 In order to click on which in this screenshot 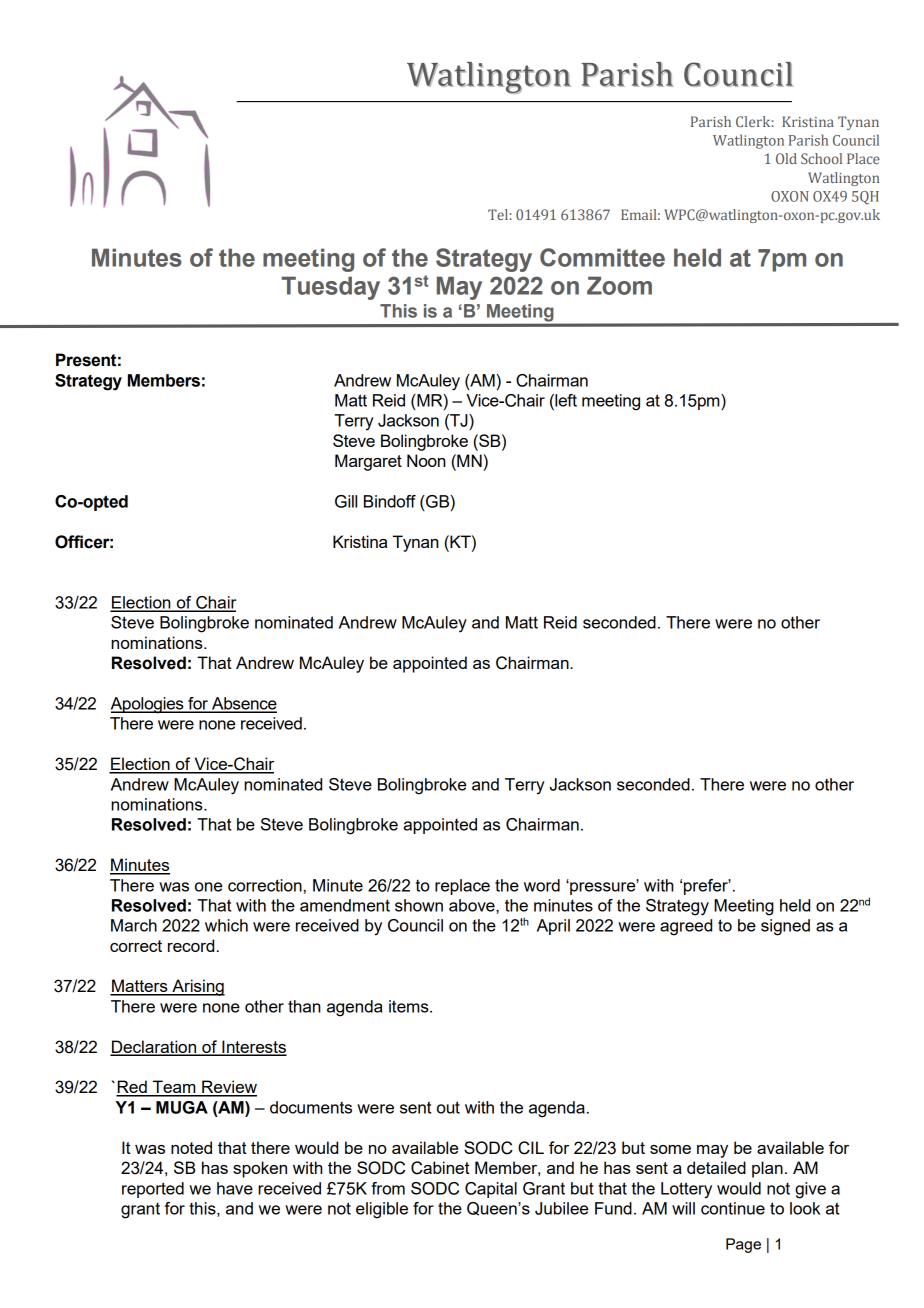, I will do `click(226, 925)`.
